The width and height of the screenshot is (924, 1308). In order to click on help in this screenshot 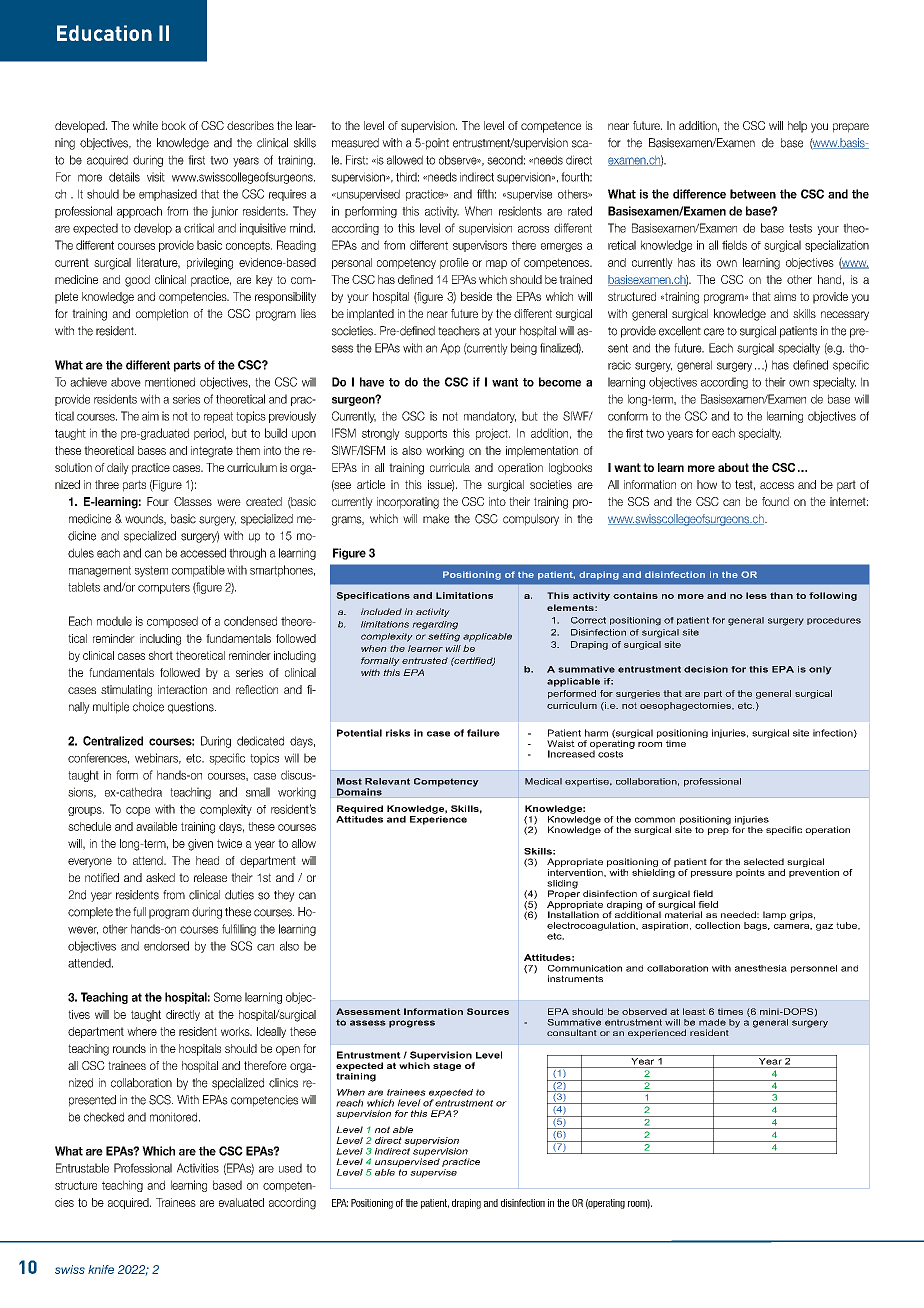, I will do `click(797, 127)`.
